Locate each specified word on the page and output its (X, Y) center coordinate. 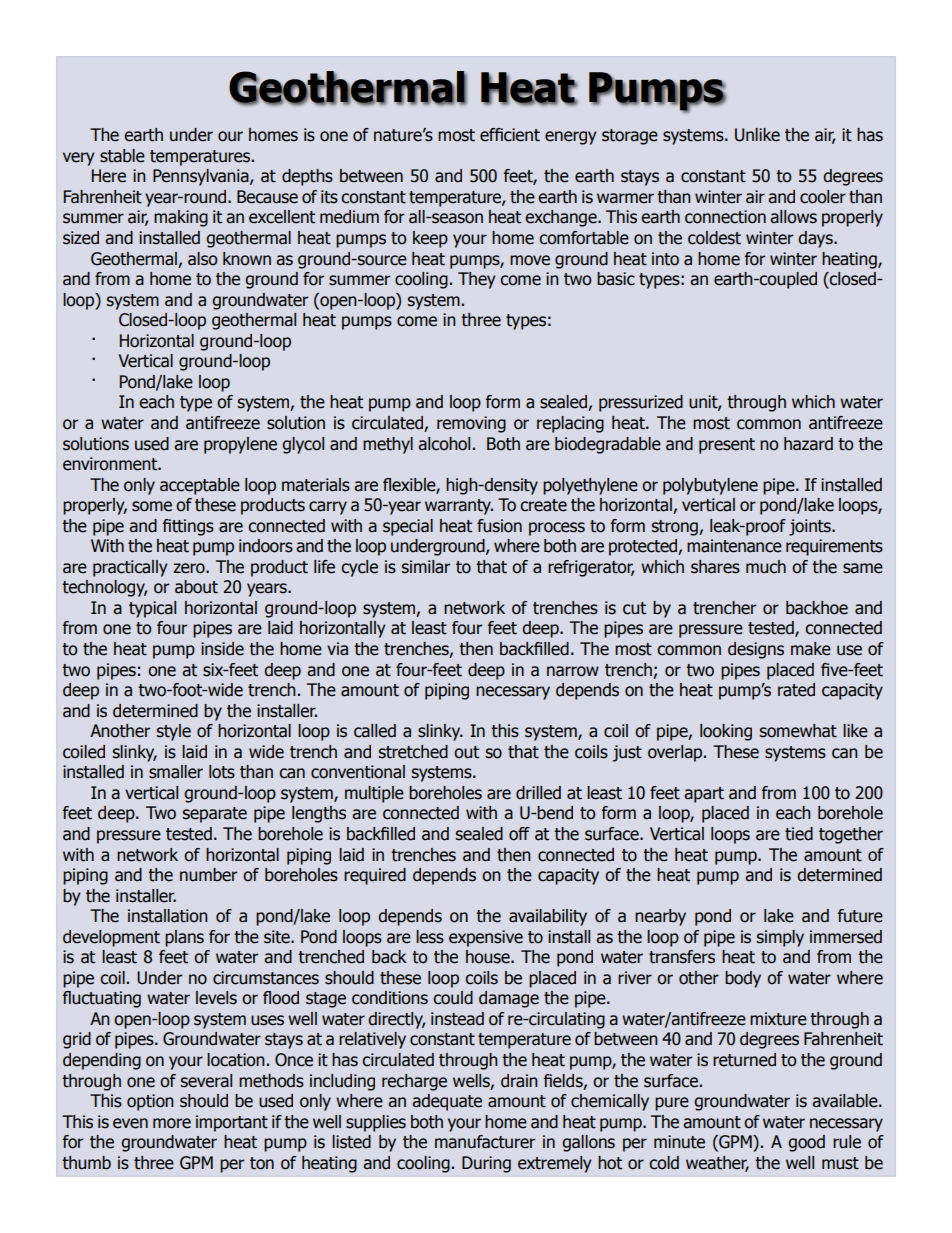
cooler (823, 197)
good (806, 1143)
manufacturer (485, 1142)
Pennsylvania (202, 177)
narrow (573, 671)
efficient (510, 135)
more (172, 1123)
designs (756, 650)
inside (222, 649)
